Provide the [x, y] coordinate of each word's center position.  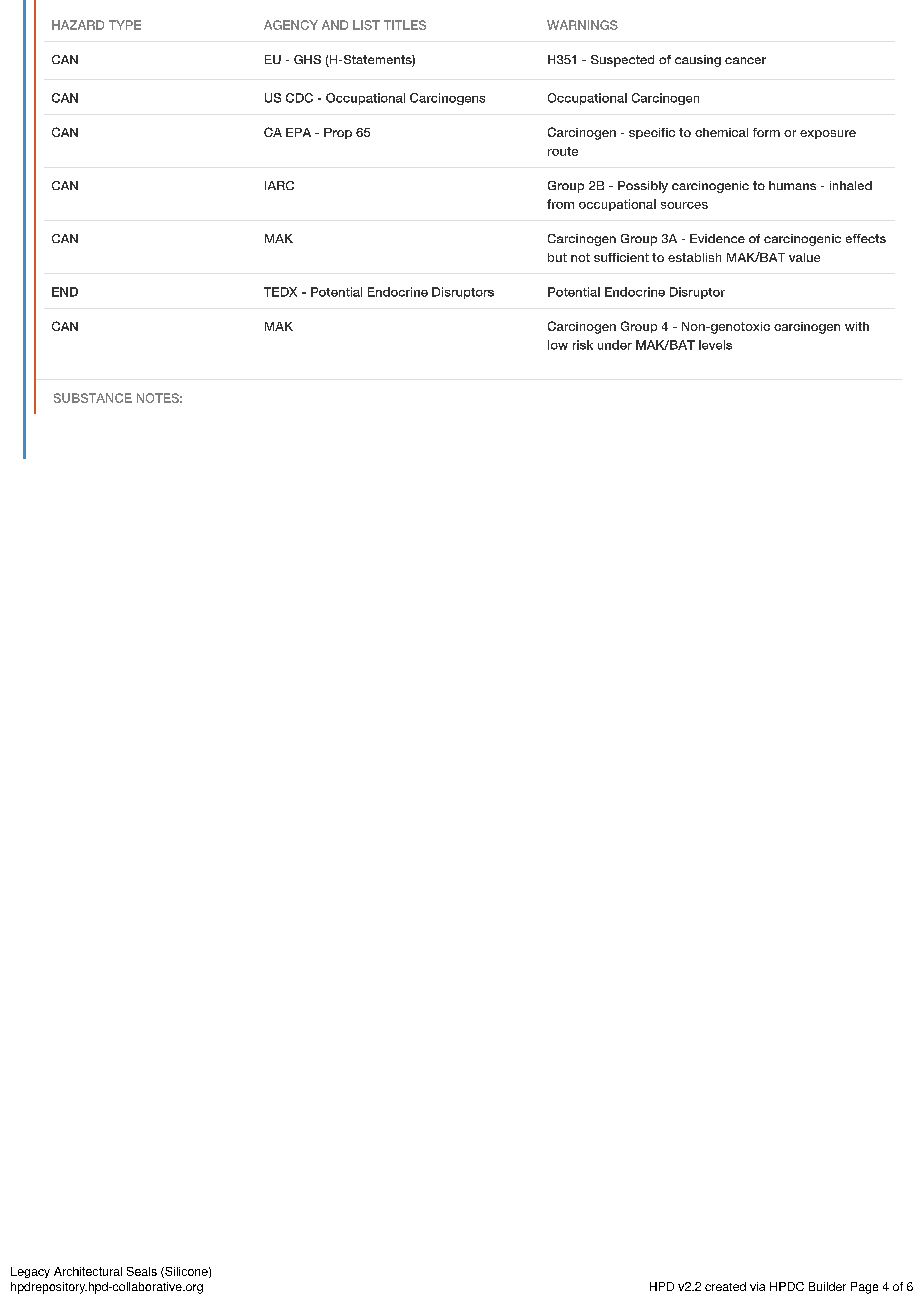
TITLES [405, 25]
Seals [142, 1271]
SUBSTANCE [93, 398]
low [558, 345]
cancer [745, 60]
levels [715, 345]
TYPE [125, 25]
